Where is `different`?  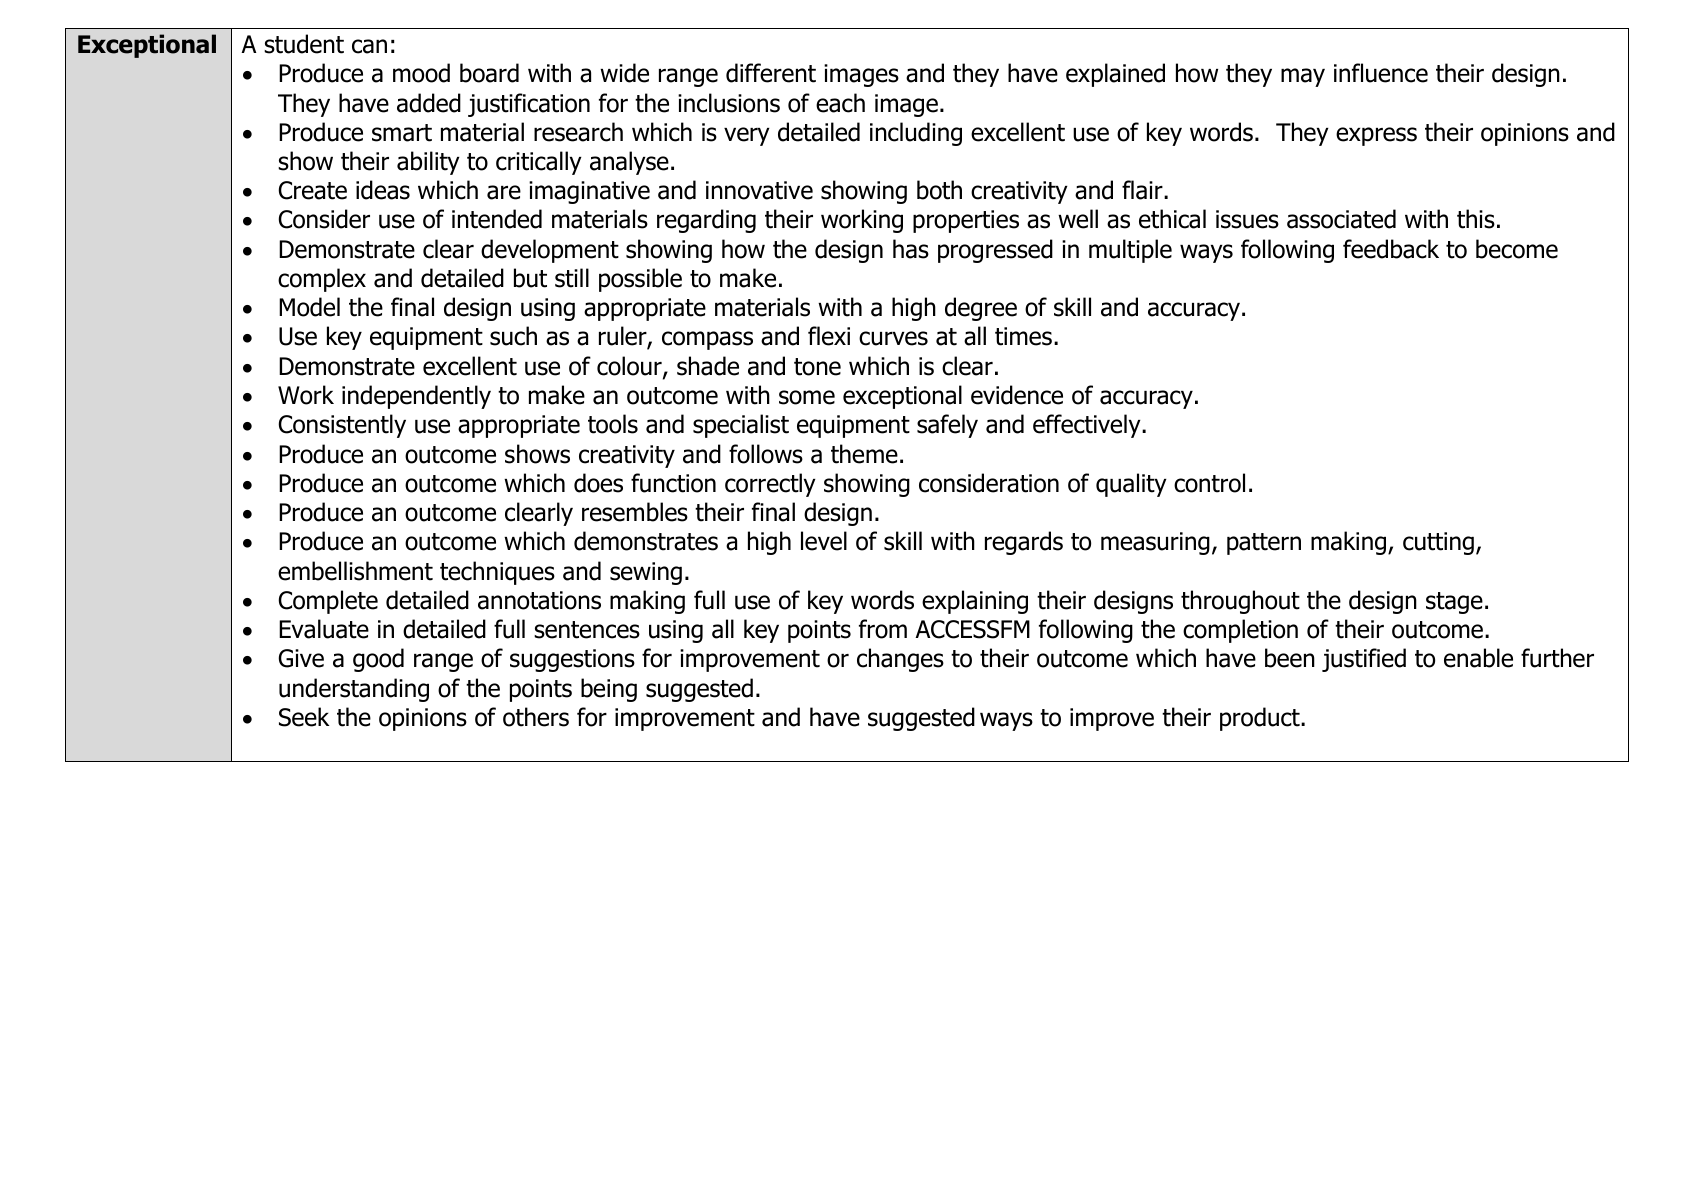 different is located at coordinates (771, 73).
